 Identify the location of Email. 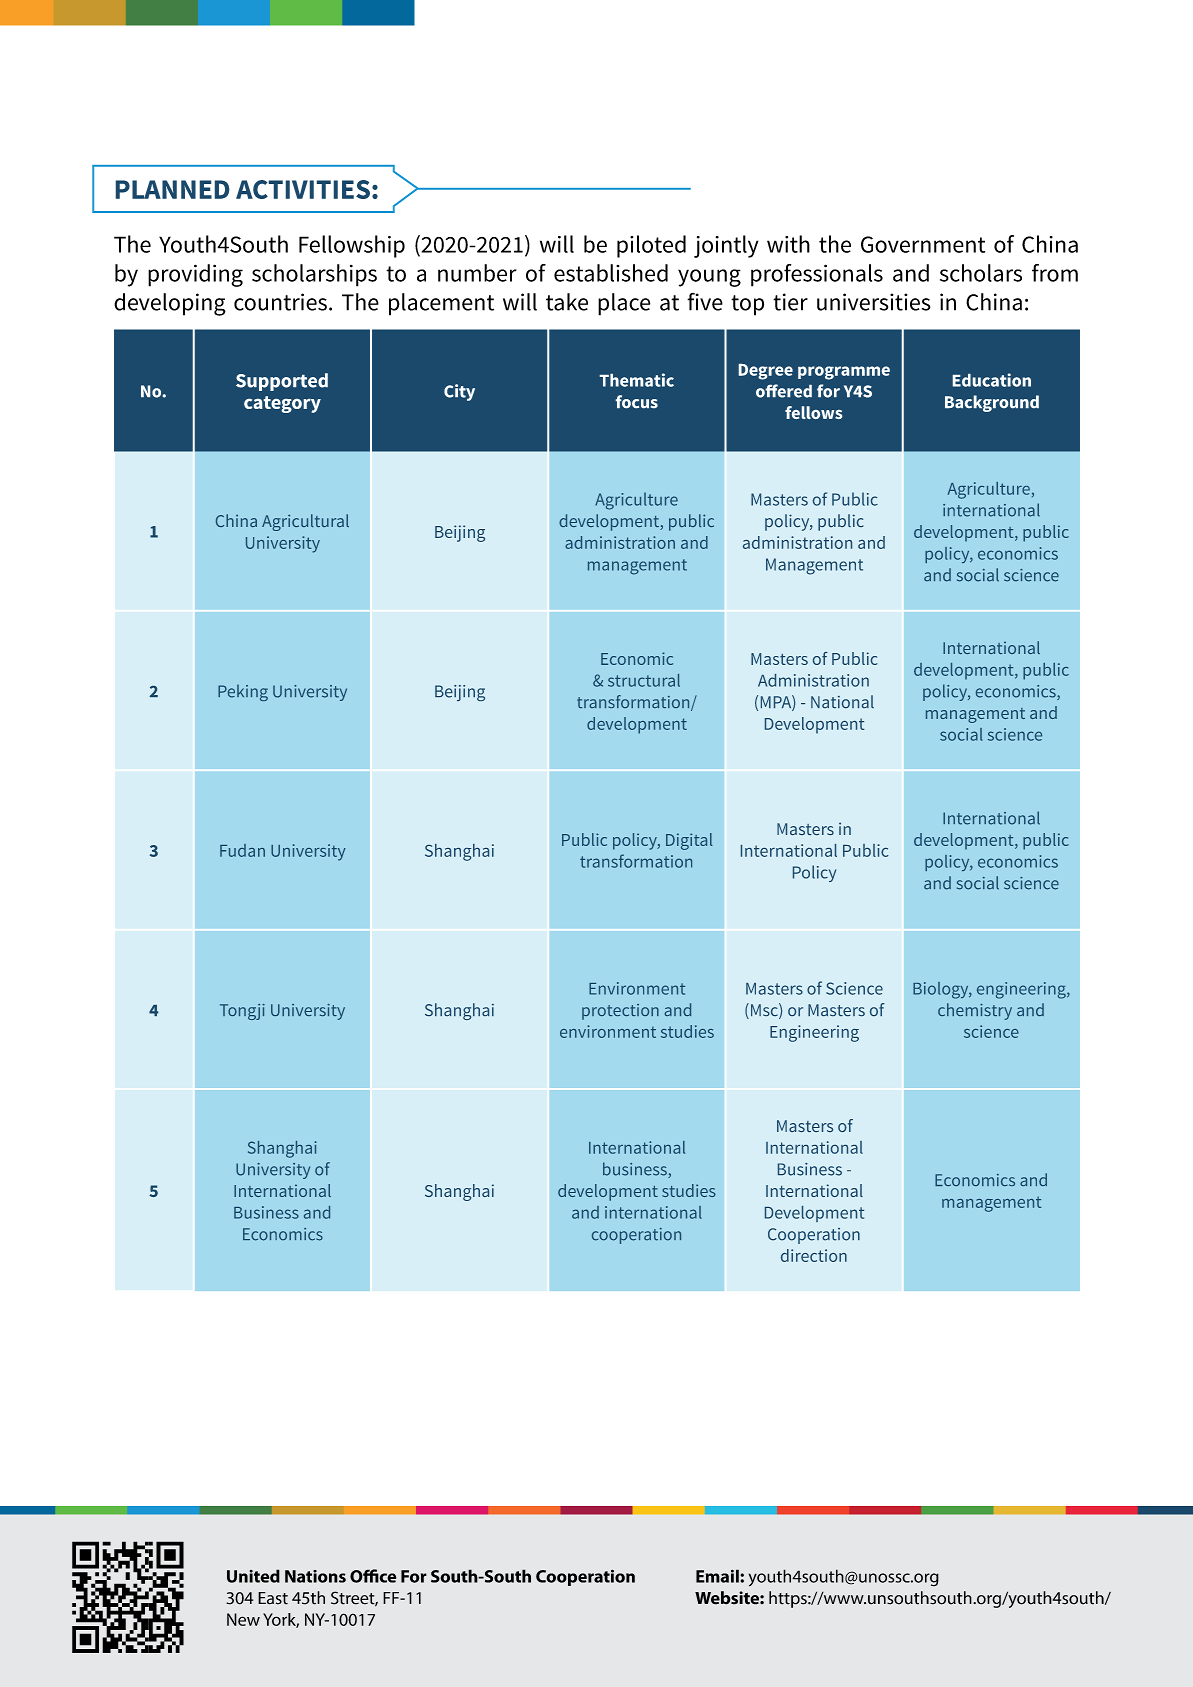
(718, 1576).
